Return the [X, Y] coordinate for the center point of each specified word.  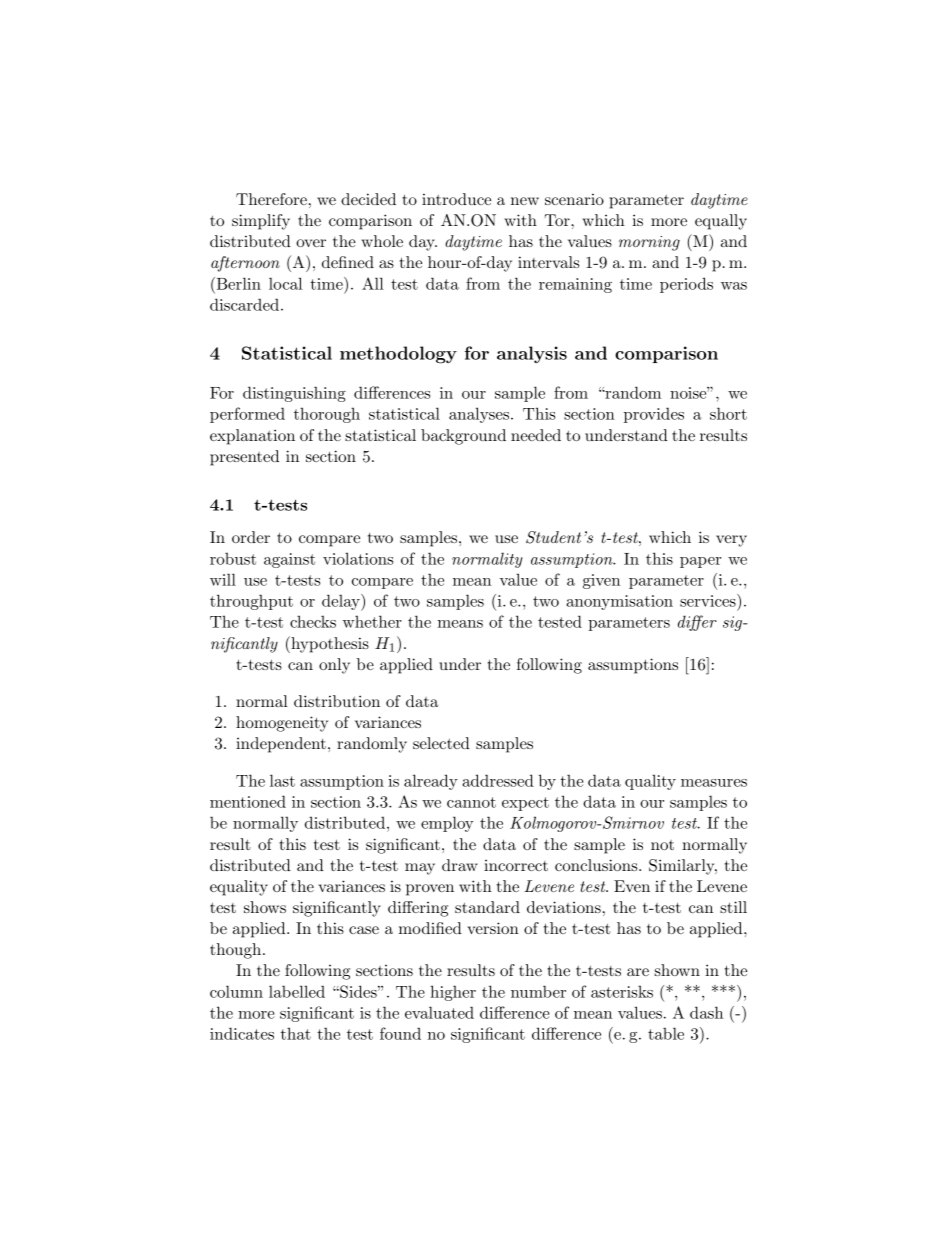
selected [441, 743]
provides [654, 415]
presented [244, 458]
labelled [297, 991]
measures [714, 783]
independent [281, 745]
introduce [456, 199]
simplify [261, 222]
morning [649, 243]
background [463, 437]
